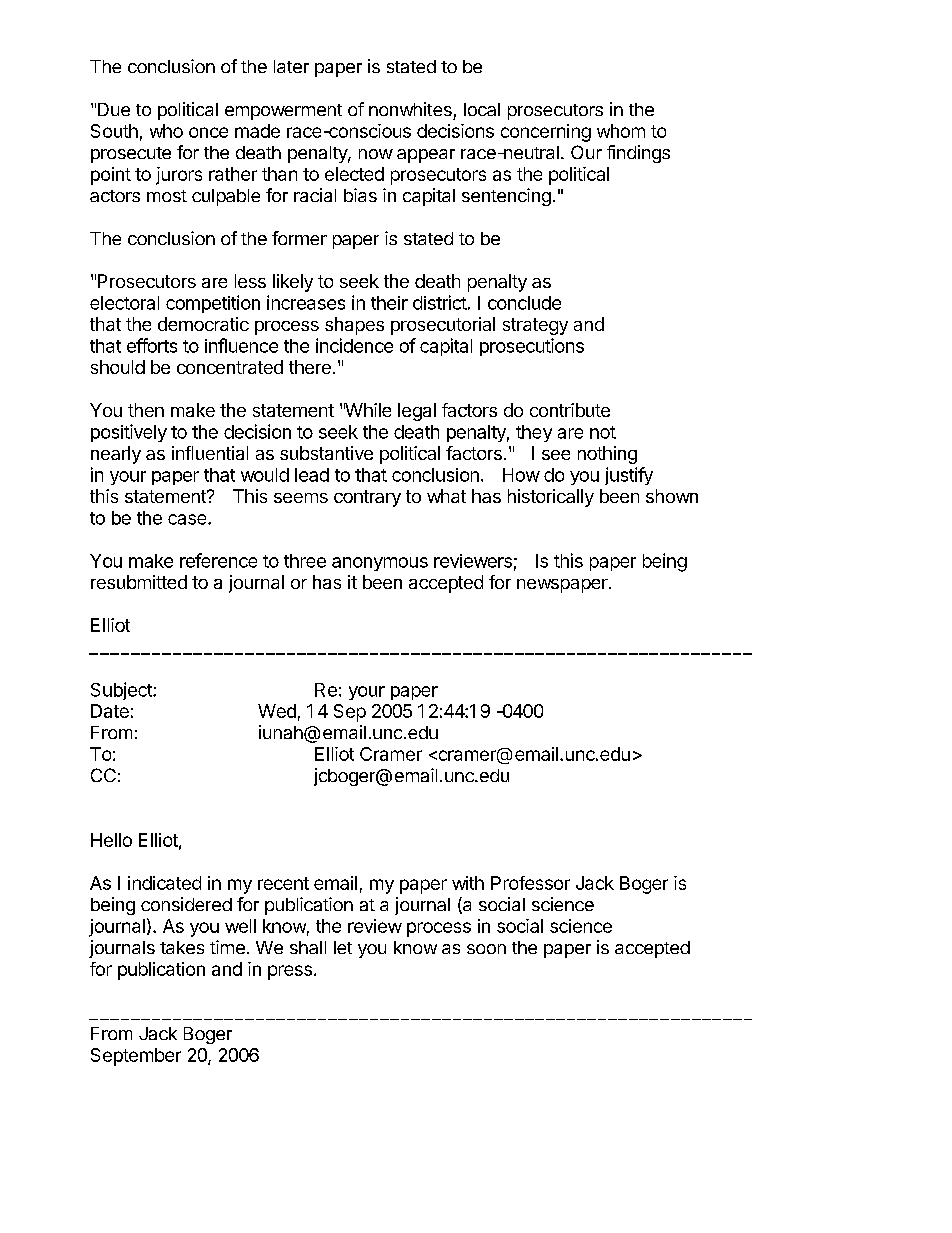 This screenshot has width=952, height=1233. I want to click on appear, so click(426, 156).
